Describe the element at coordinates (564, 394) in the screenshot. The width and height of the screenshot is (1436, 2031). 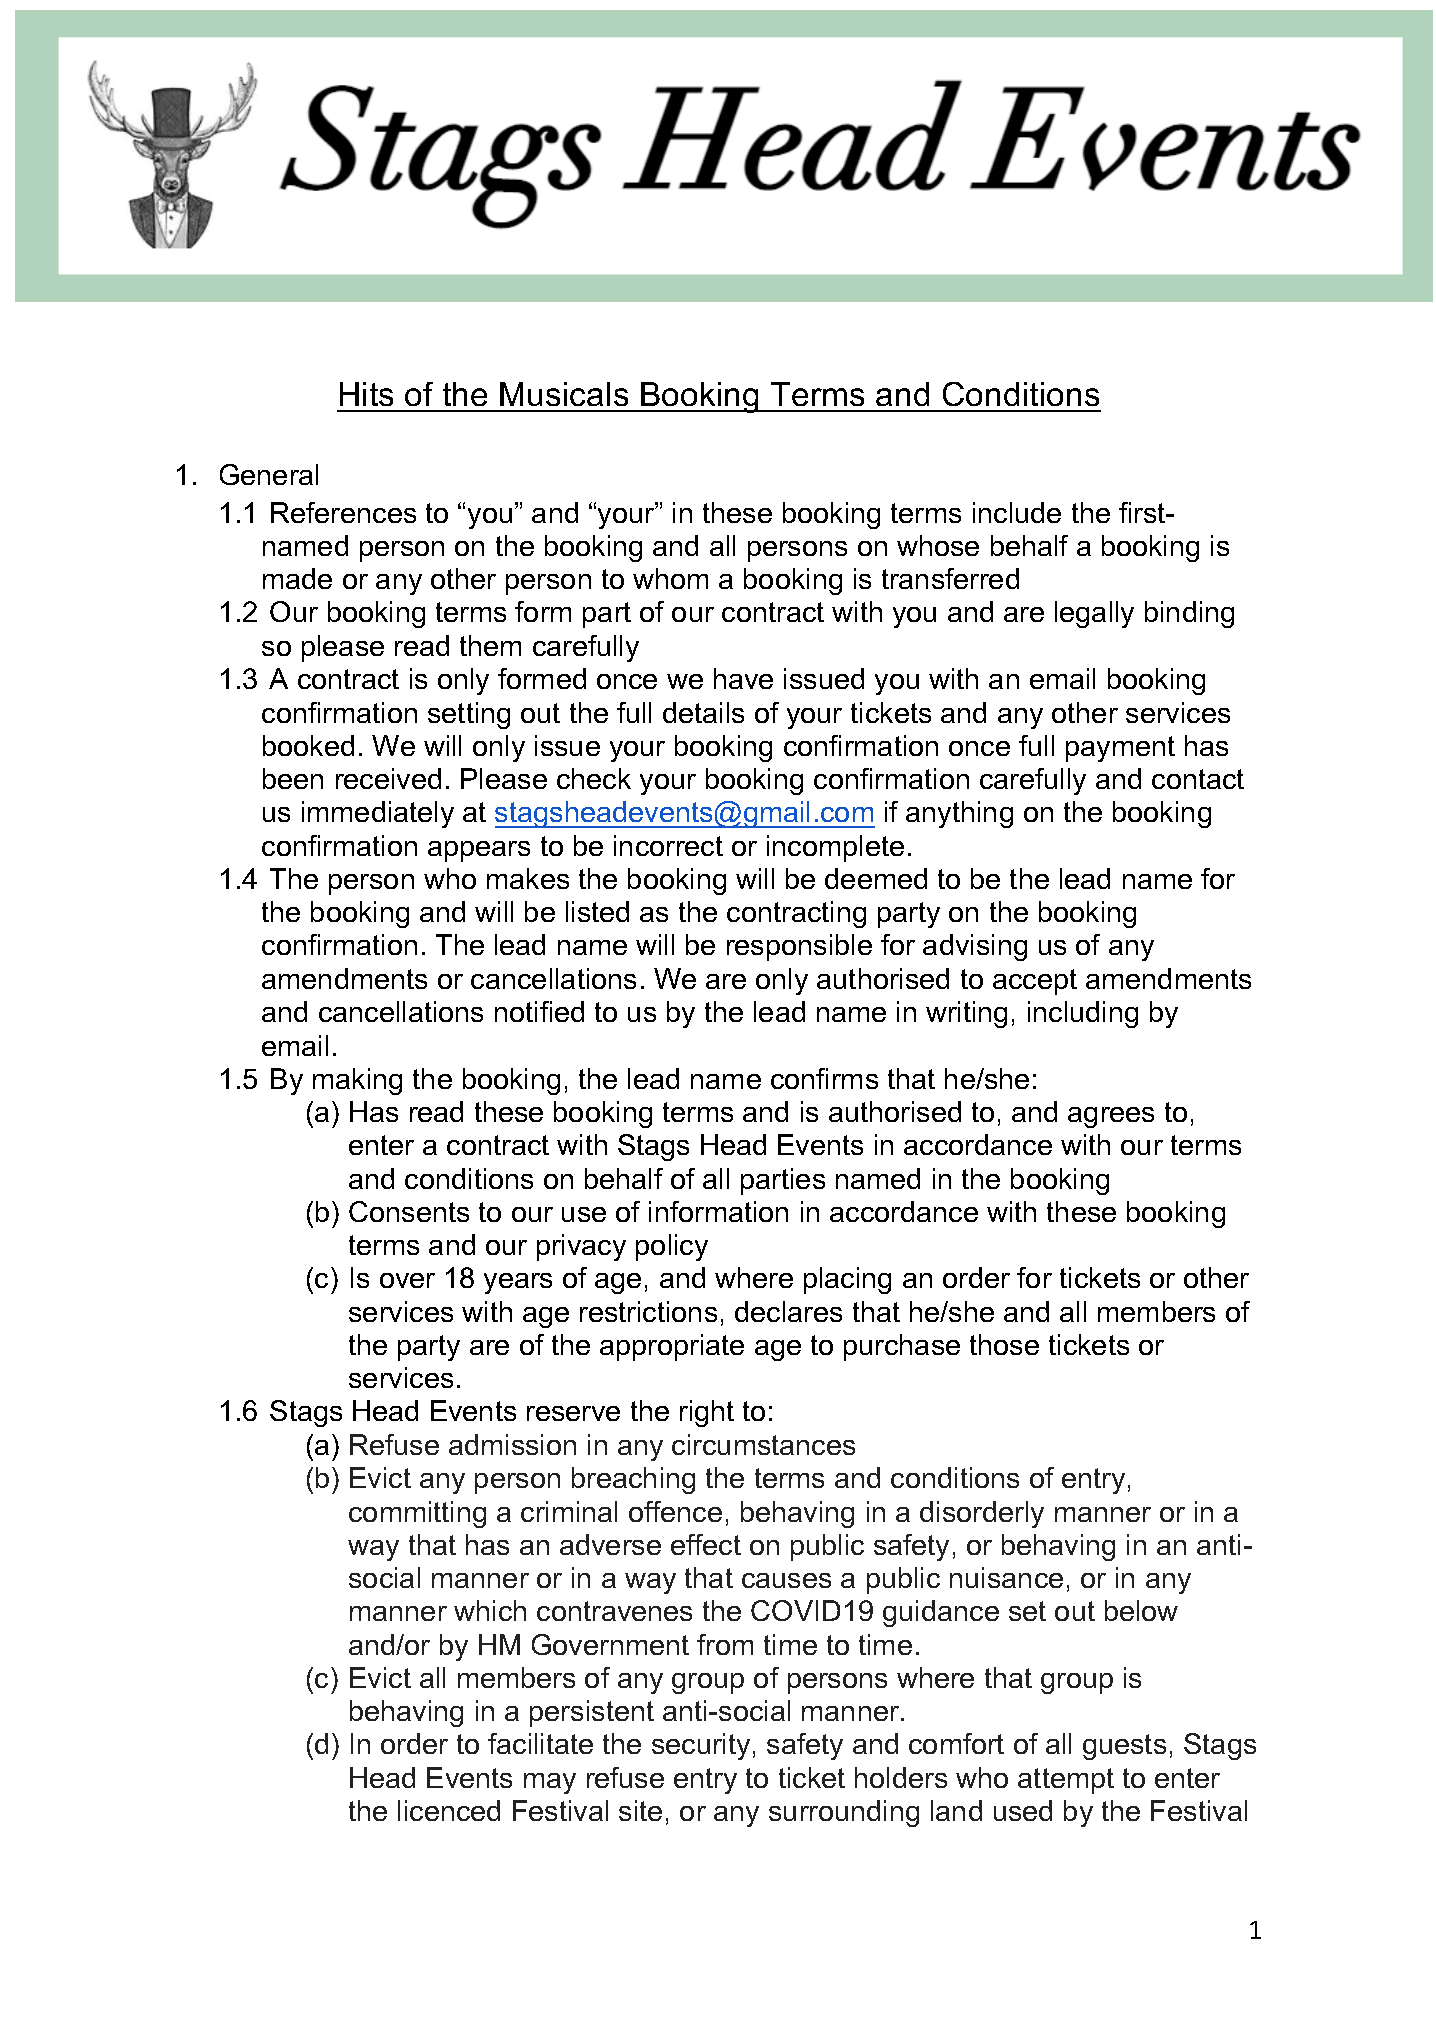
I see `Musicals` at that location.
